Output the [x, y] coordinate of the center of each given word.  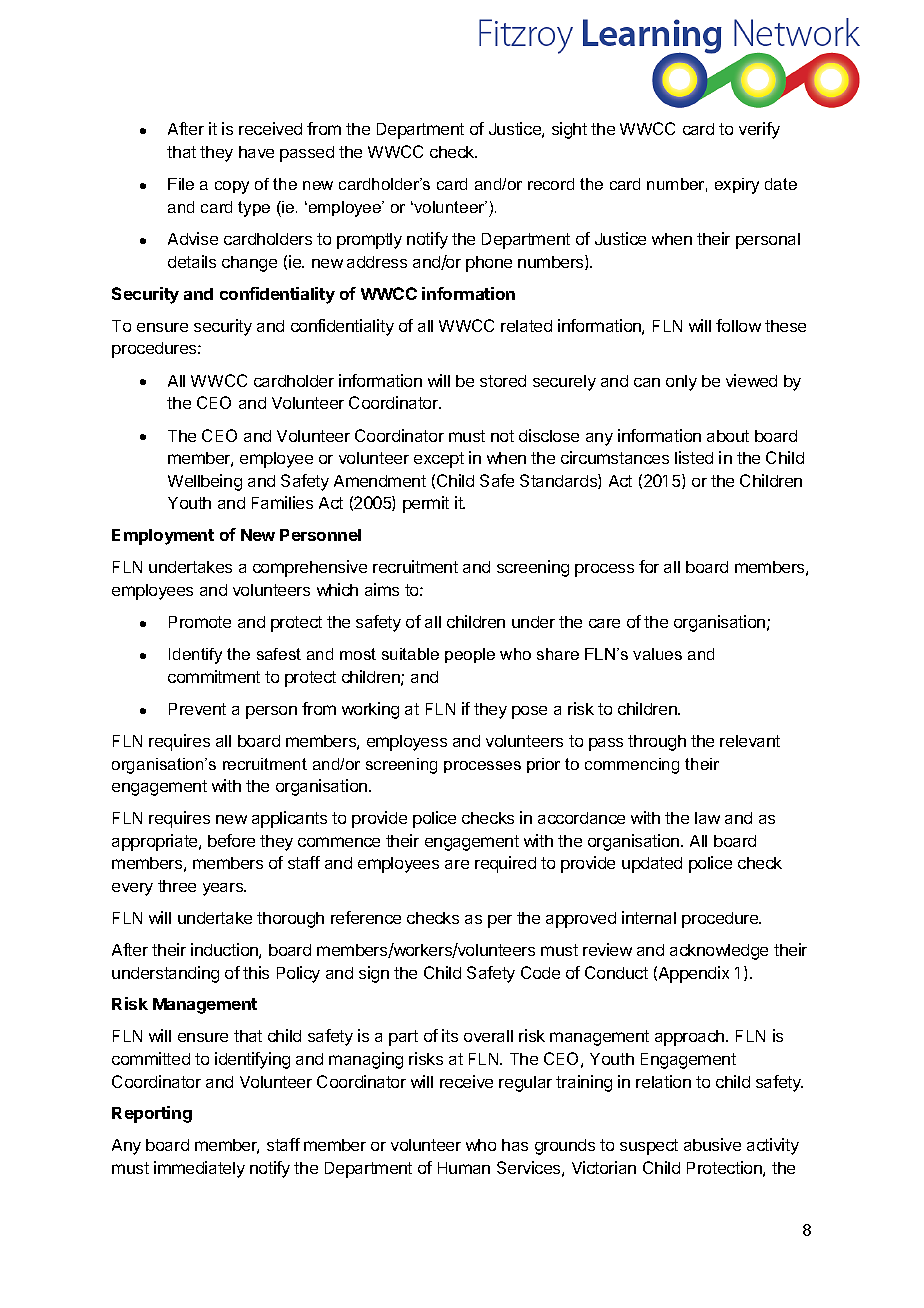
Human [464, 1168]
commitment [214, 676]
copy [232, 187]
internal [649, 917]
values [657, 654]
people [470, 655]
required [505, 864]
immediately [199, 1169]
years [224, 889]
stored [503, 381]
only [681, 383]
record [551, 184]
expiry [737, 186]
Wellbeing [205, 482]
